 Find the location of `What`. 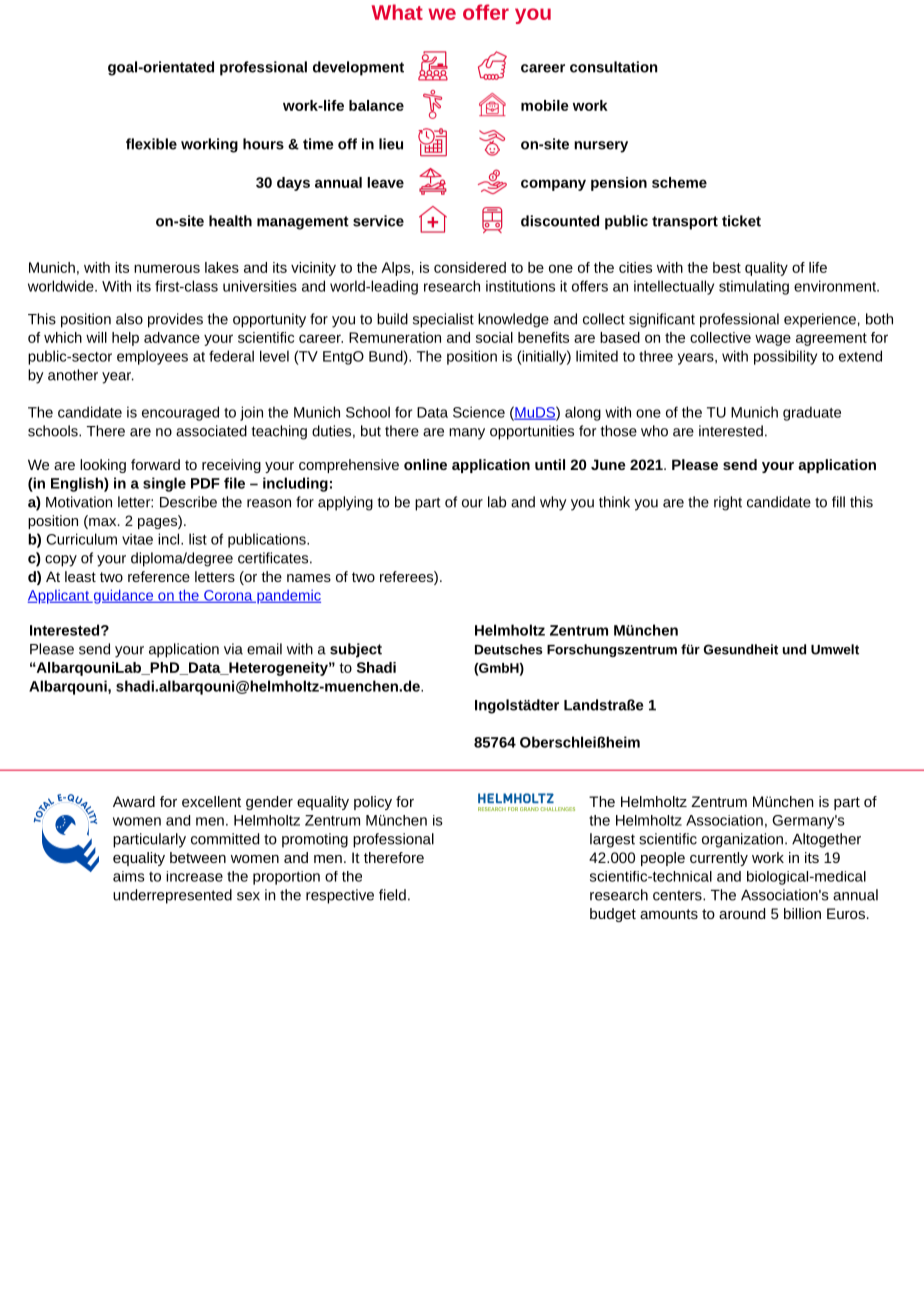

What is located at coordinates (397, 12).
